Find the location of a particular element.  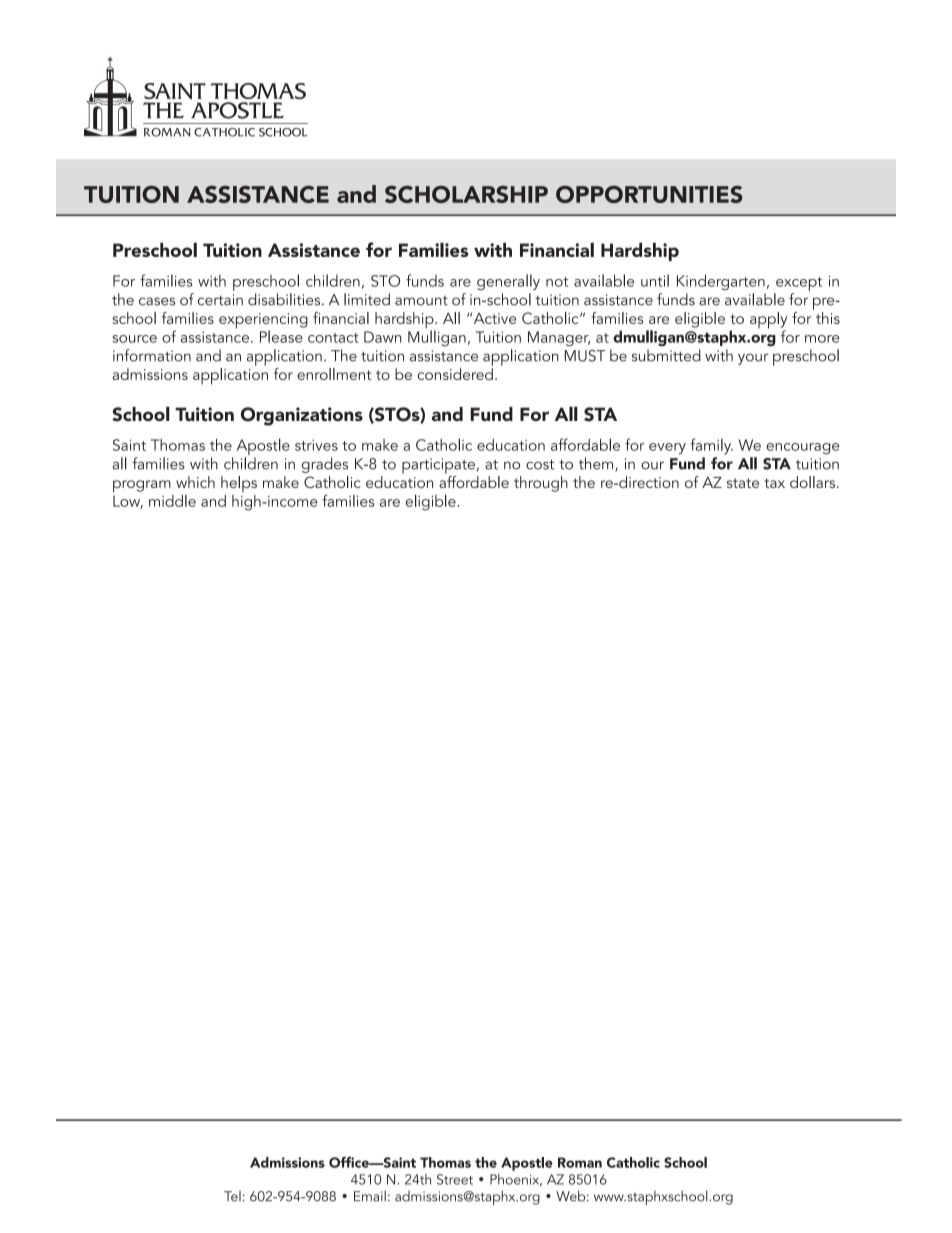

Email is located at coordinates (370, 1196).
